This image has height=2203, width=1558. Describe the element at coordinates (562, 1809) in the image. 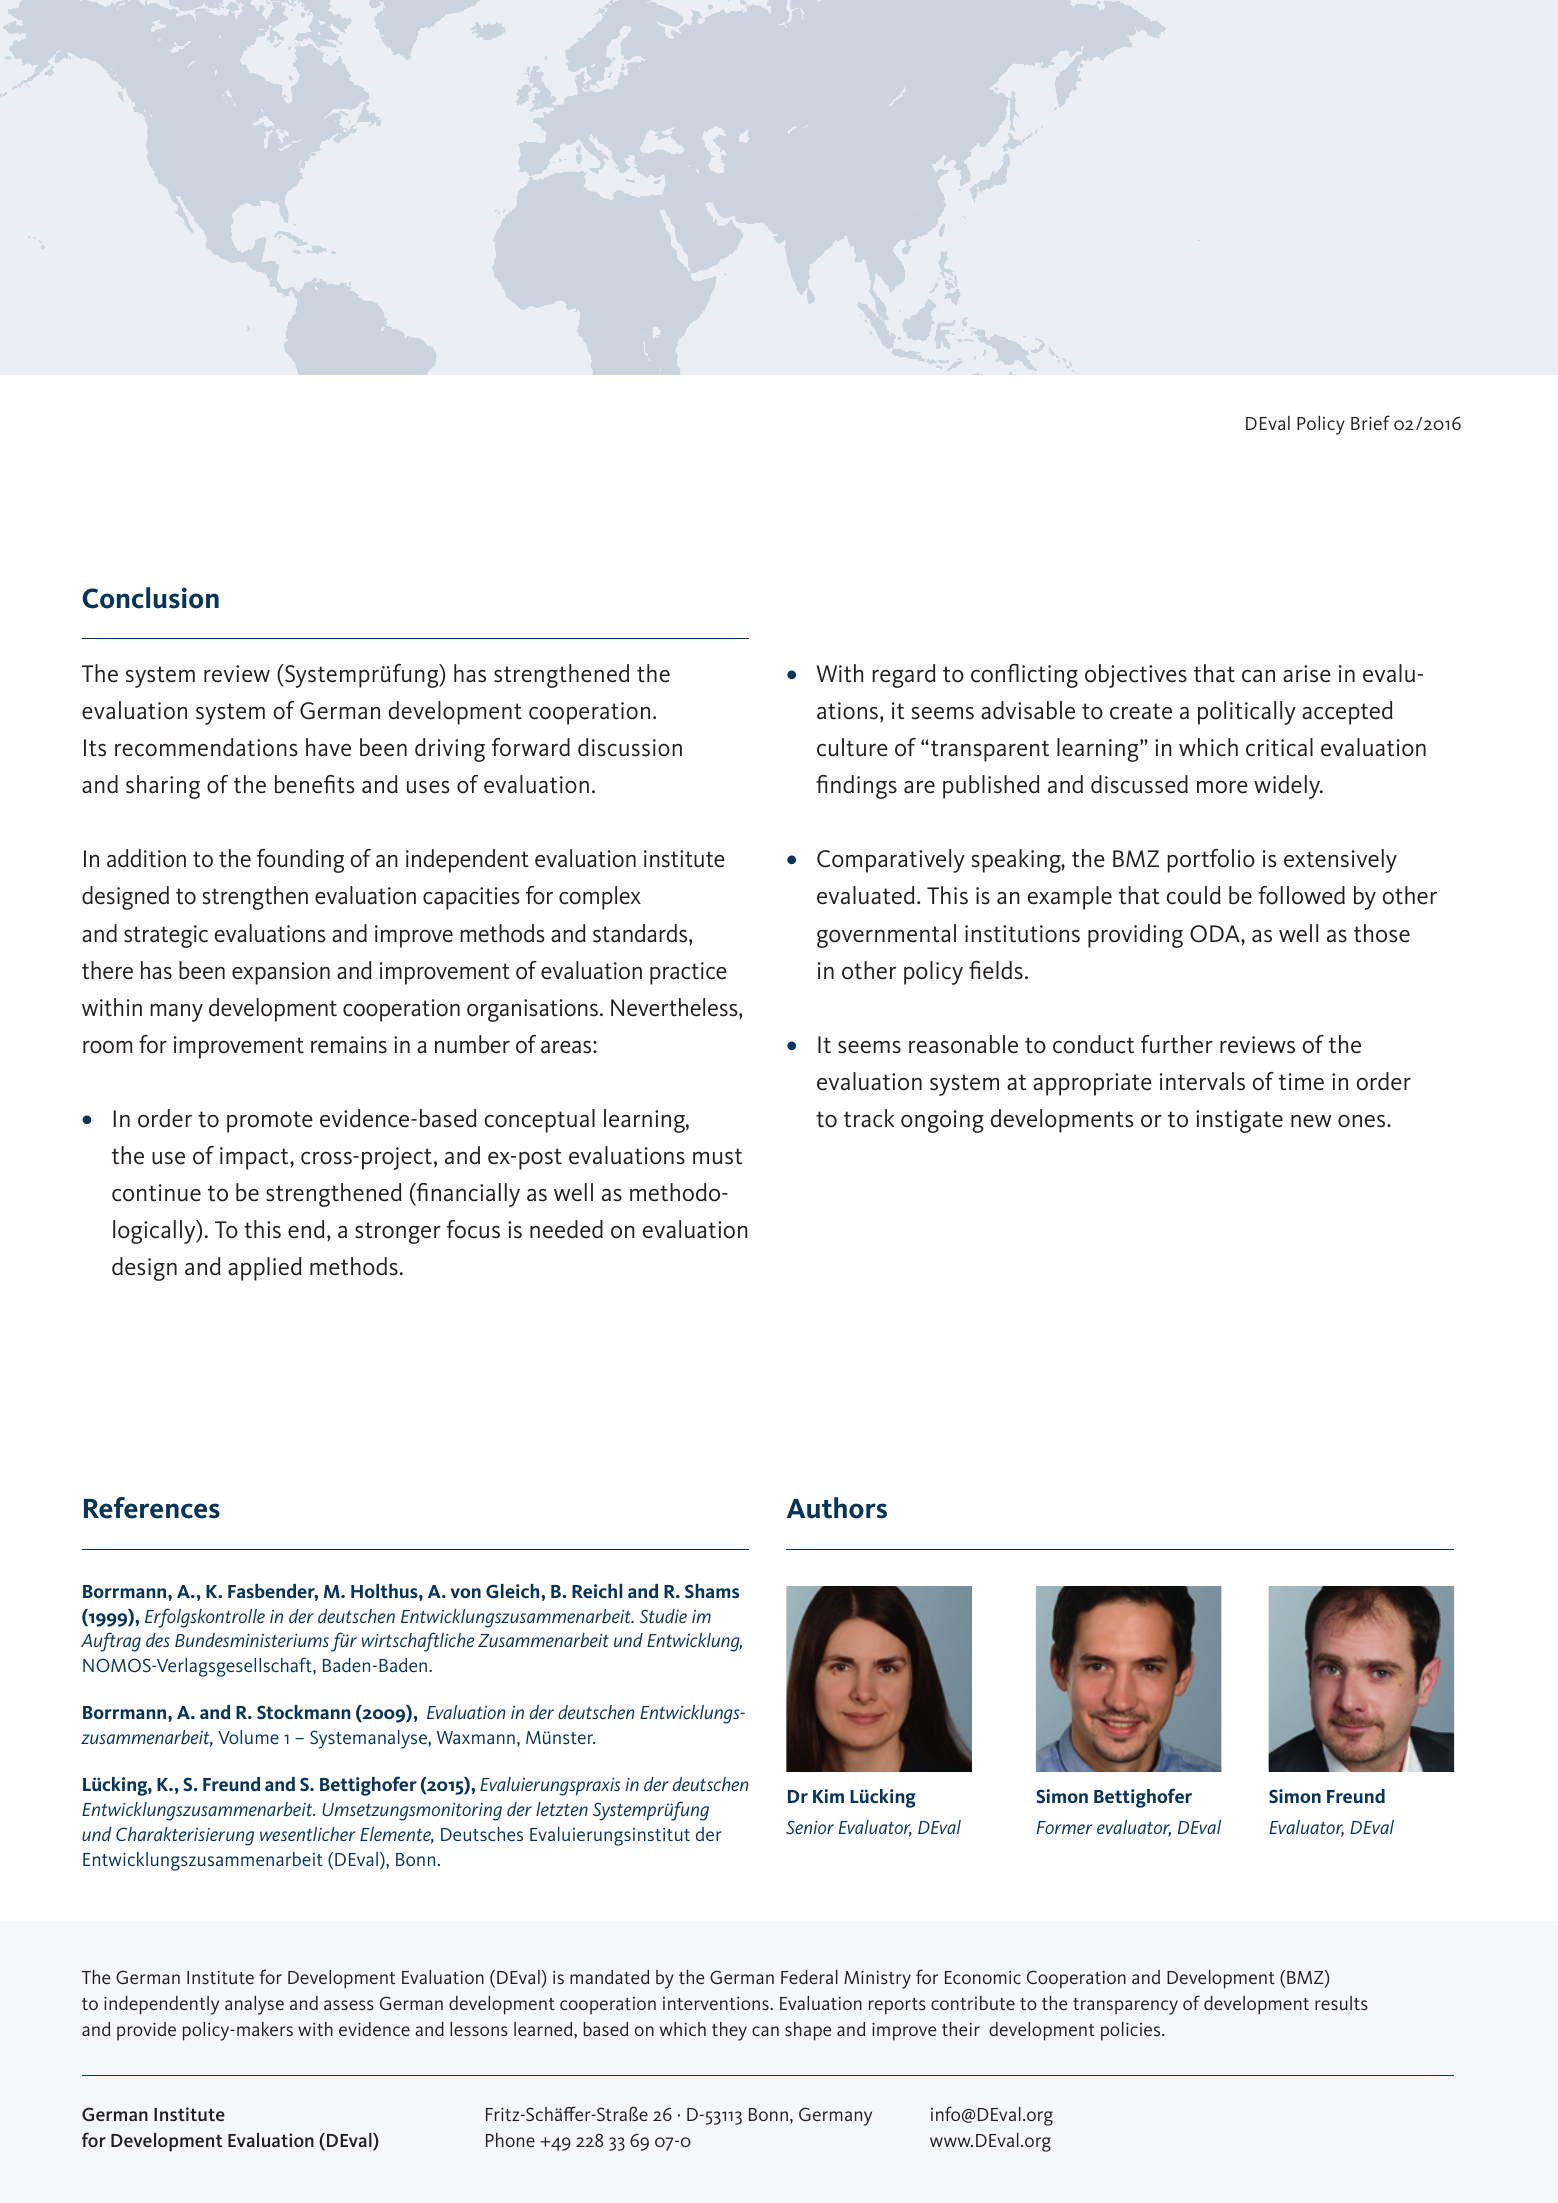

I see `letzten` at that location.
